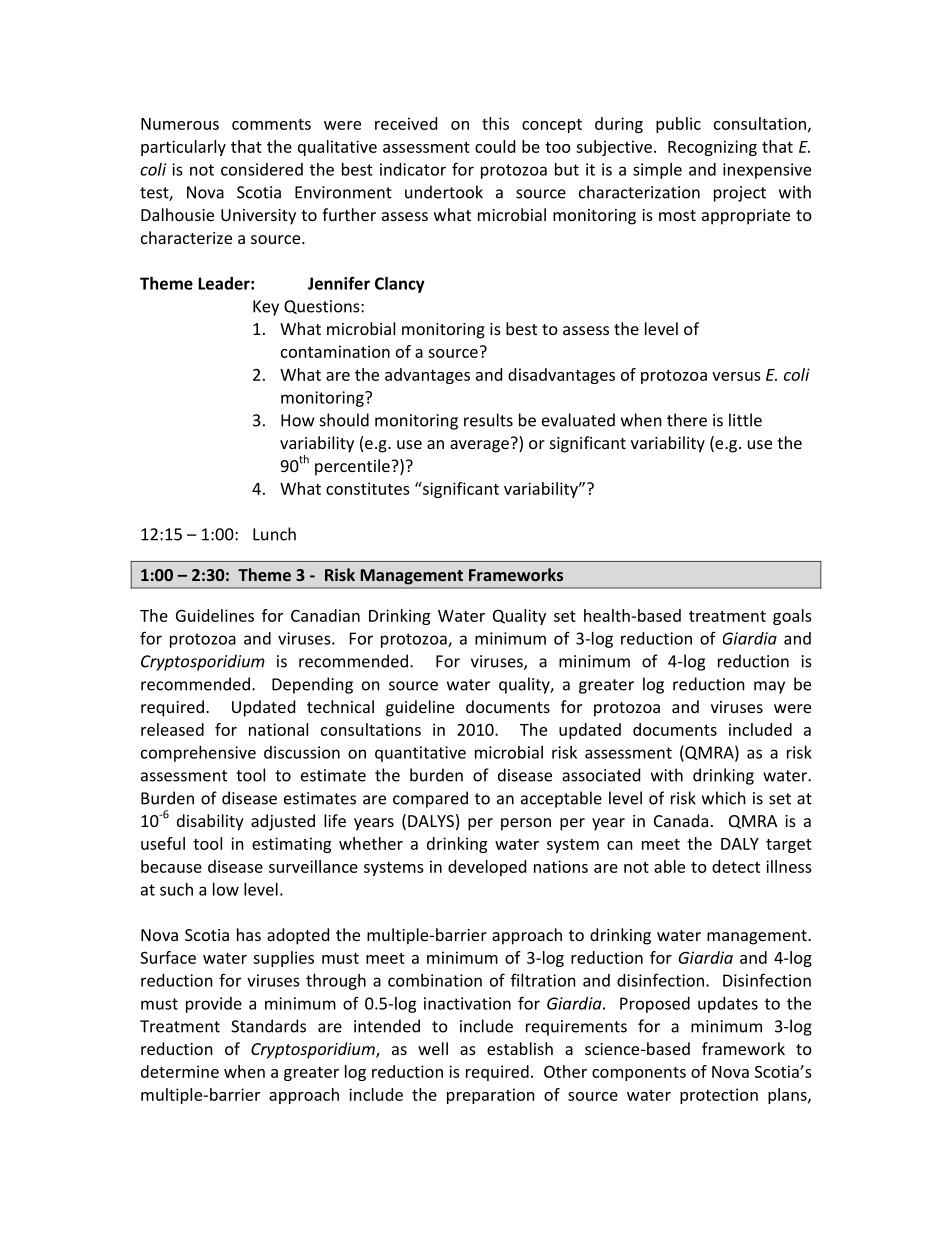 This image has height=1233, width=952. Describe the element at coordinates (526, 824) in the image. I see `person` at that location.
